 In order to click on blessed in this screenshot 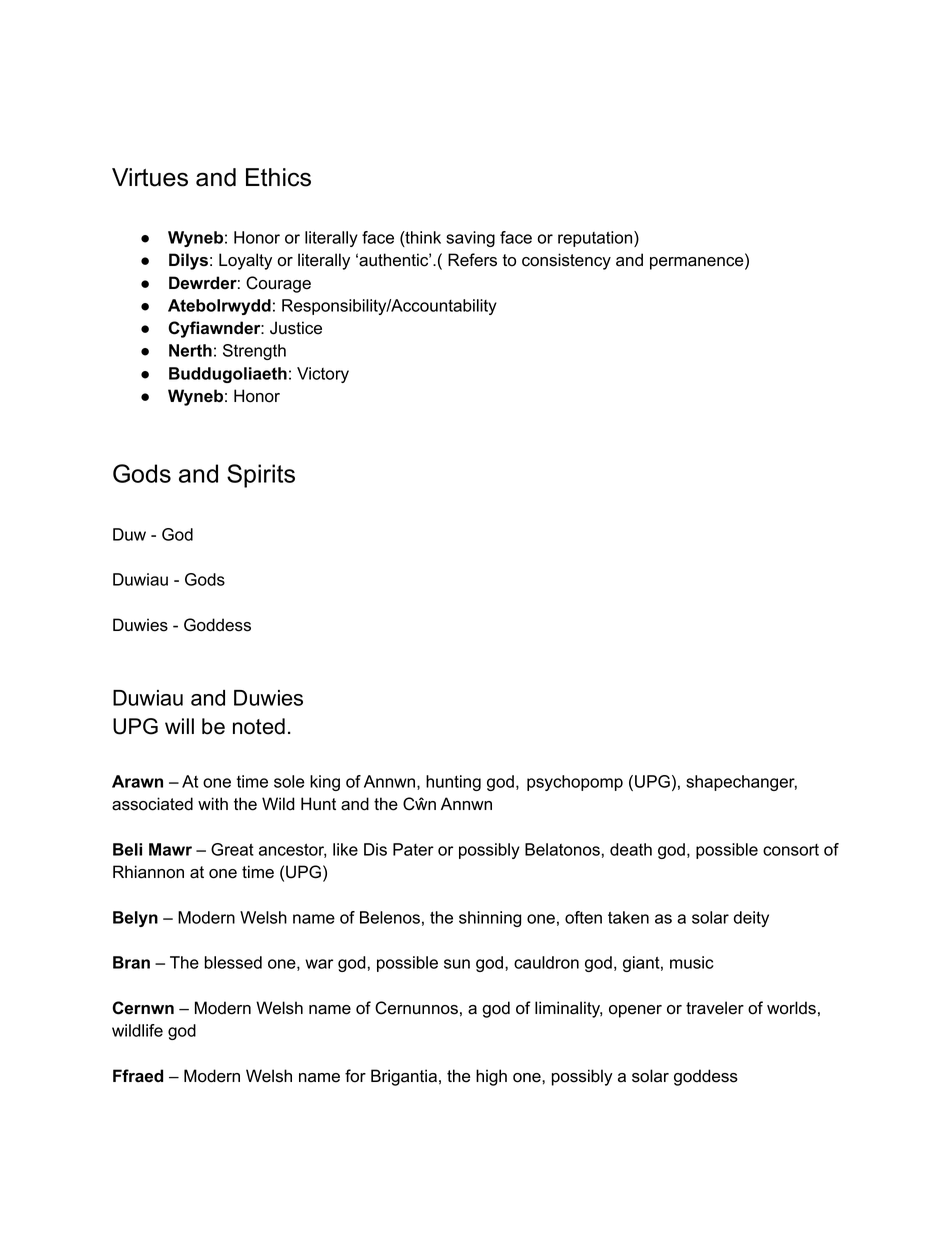, I will do `click(233, 962)`.
